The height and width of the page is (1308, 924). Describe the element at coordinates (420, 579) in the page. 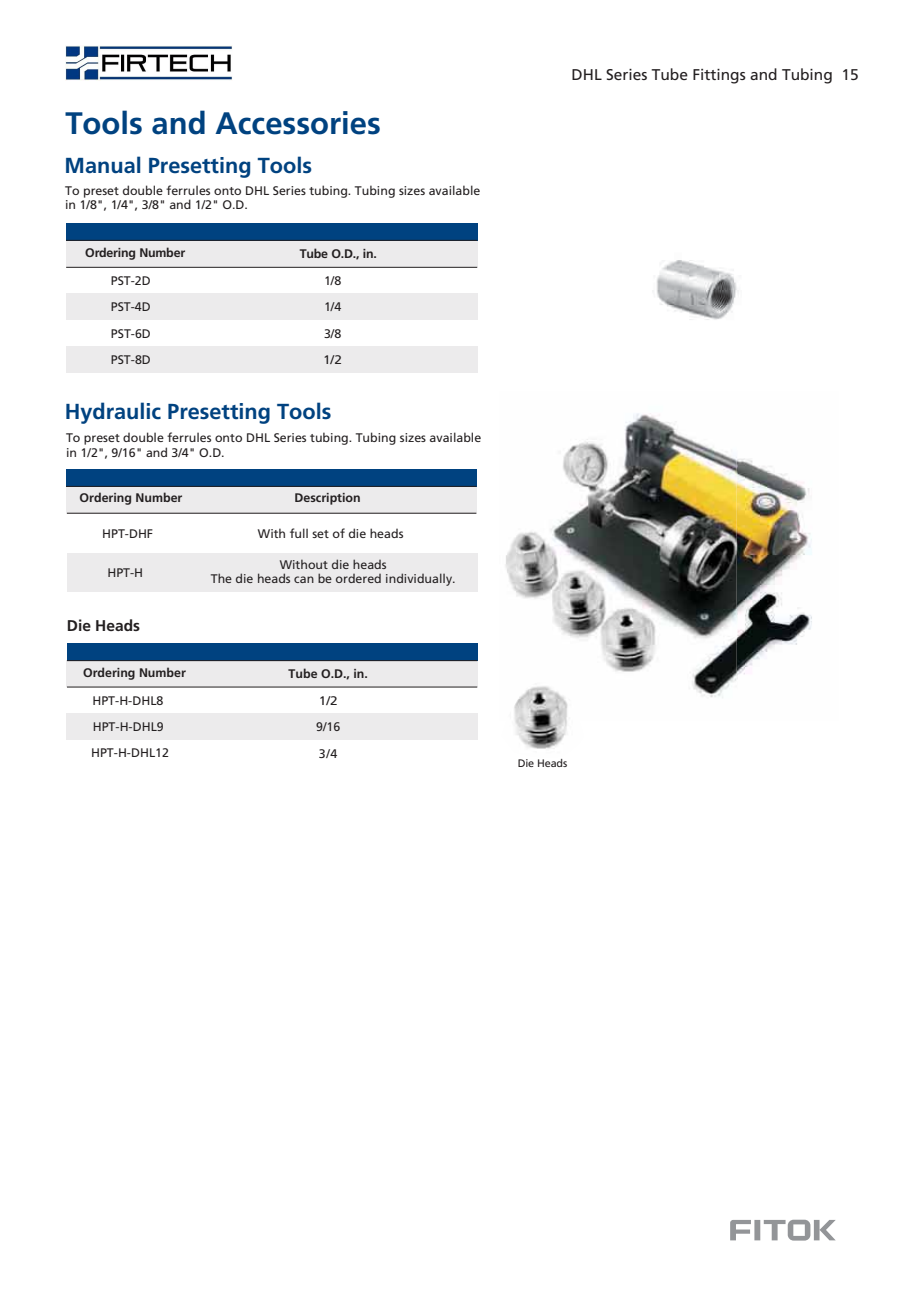

I see `individually` at that location.
